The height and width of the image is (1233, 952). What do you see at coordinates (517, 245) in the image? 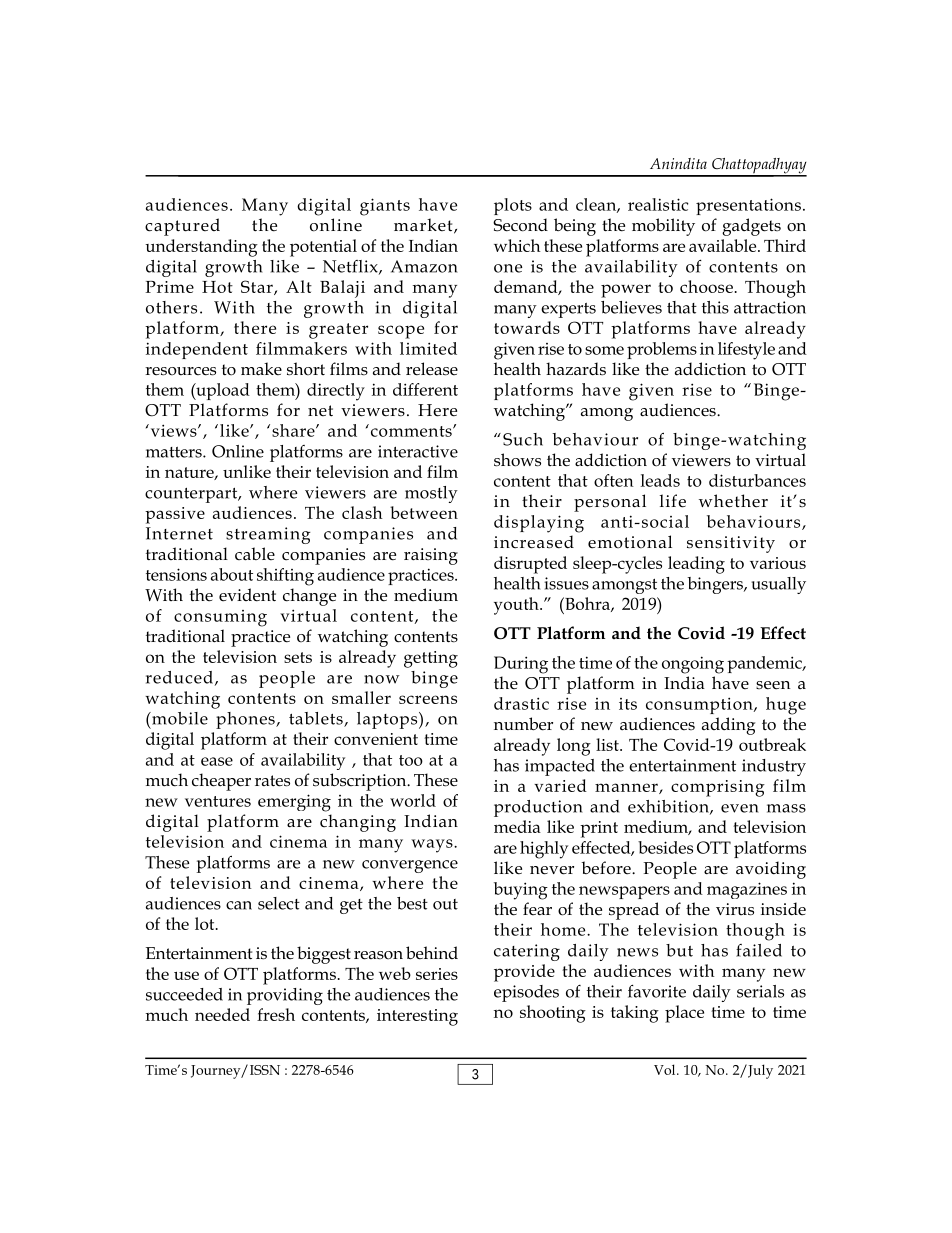
I see `which` at bounding box center [517, 245].
